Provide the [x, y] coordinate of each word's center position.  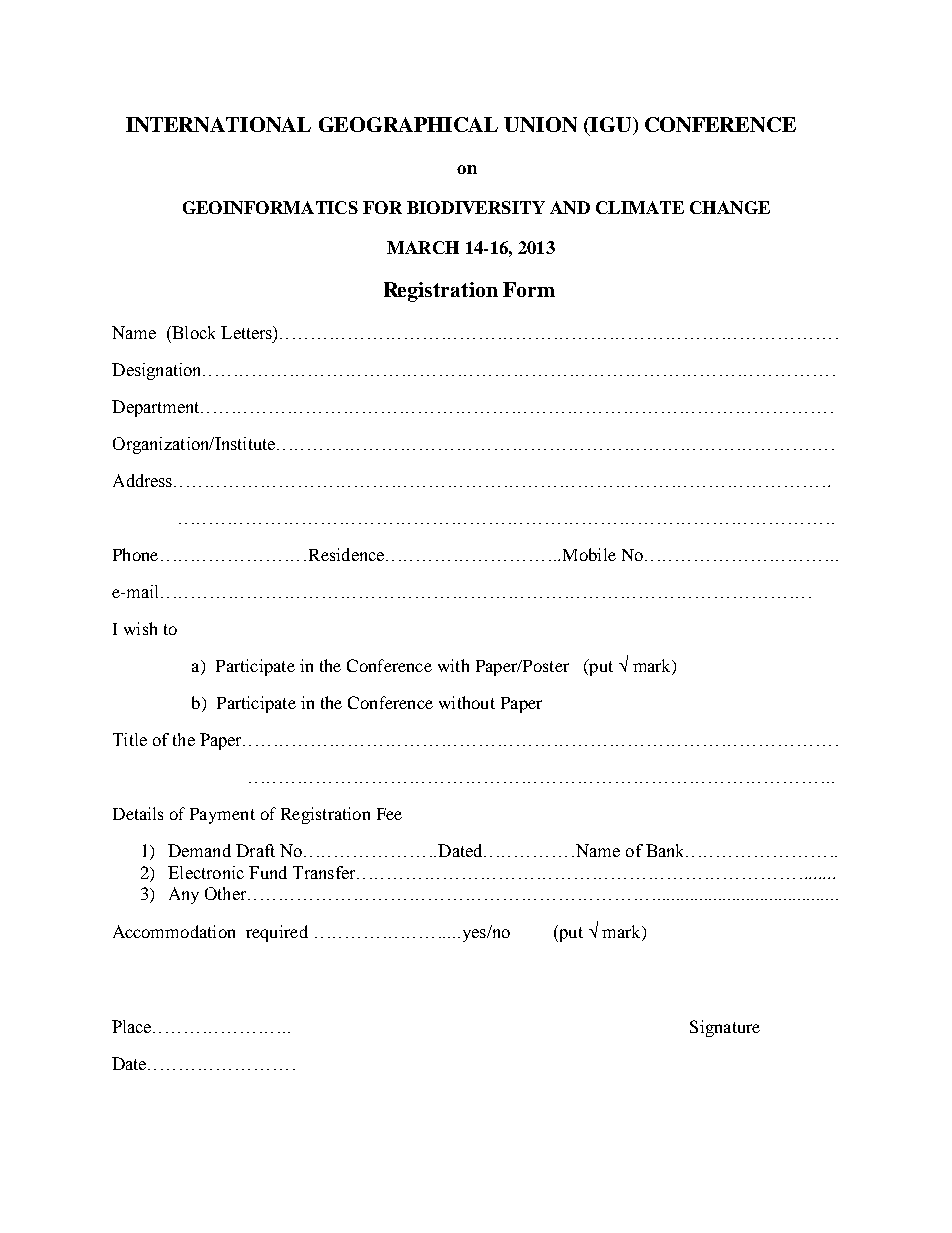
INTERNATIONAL [218, 124]
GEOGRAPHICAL [408, 124]
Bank [666, 850]
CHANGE [730, 207]
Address [144, 480]
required [277, 933]
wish [140, 628]
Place [133, 1026]
